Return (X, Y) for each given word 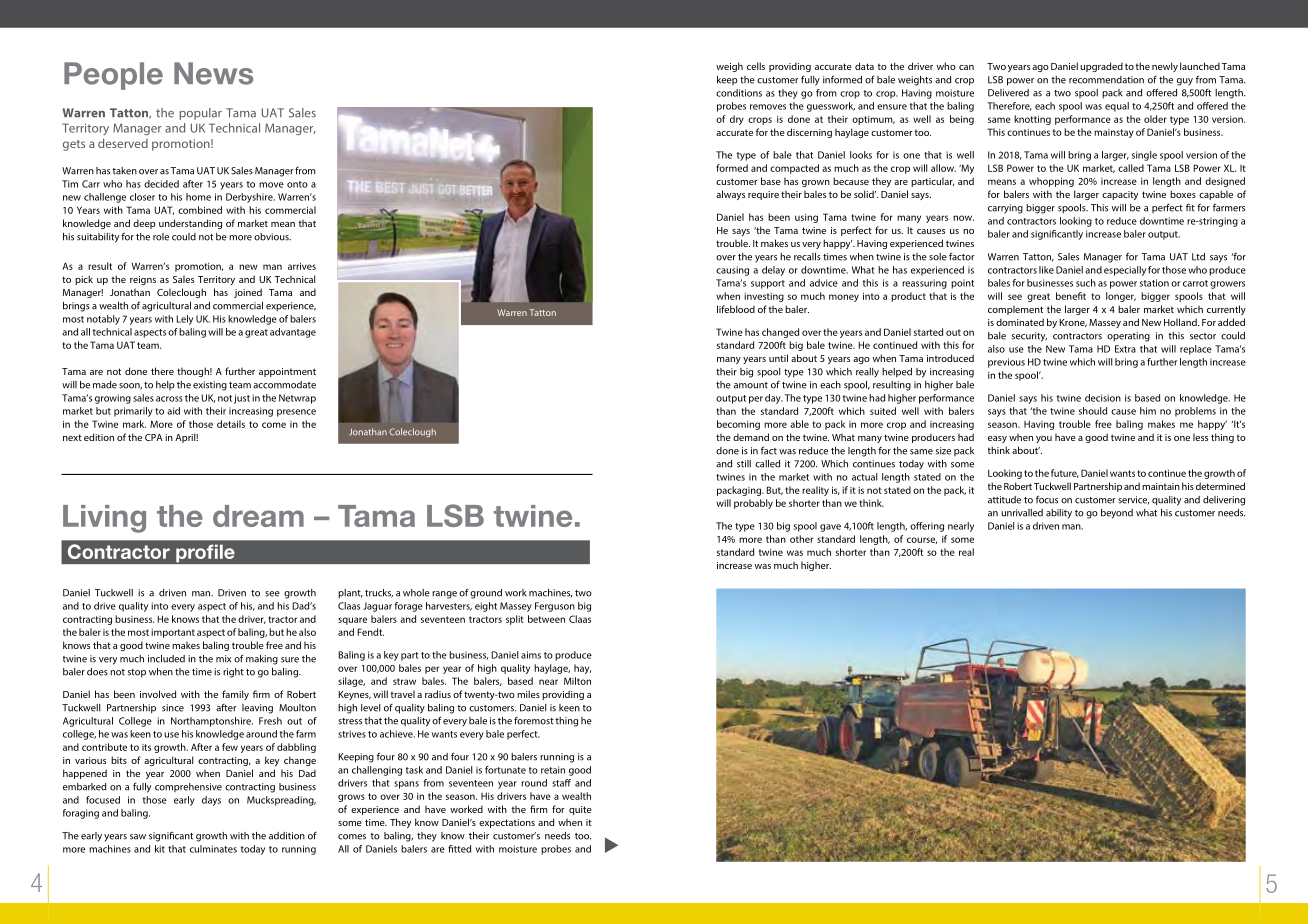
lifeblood (736, 309)
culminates (213, 849)
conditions (739, 93)
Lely (184, 320)
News (213, 73)
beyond (1117, 514)
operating (1128, 337)
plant (350, 594)
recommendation (1106, 80)
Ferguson (555, 607)
